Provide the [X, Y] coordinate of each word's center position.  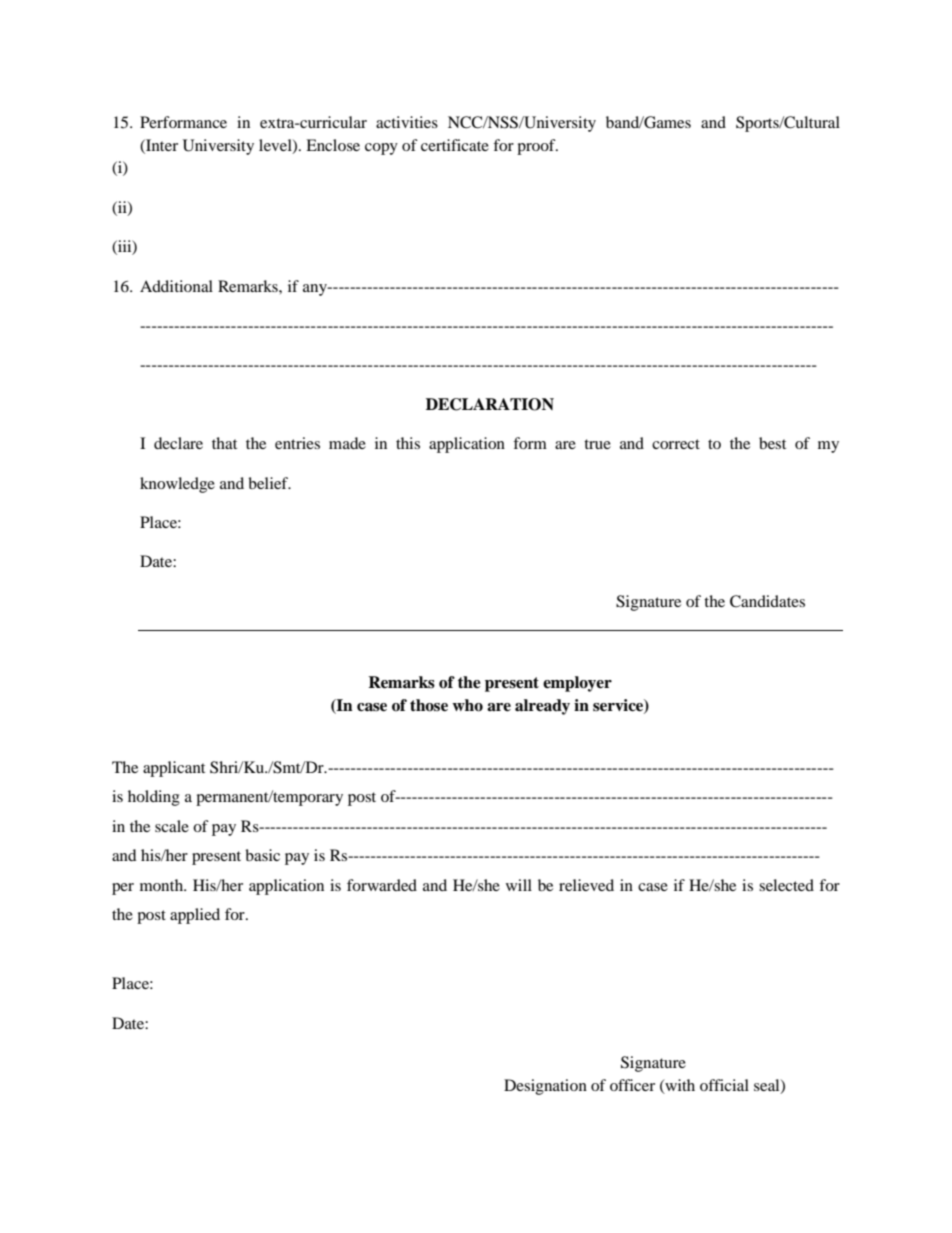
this [408, 443]
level [276, 146]
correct [676, 444]
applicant [174, 769]
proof [537, 147]
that [224, 443]
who [467, 705]
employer [577, 684]
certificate [455, 145]
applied [195, 916]
